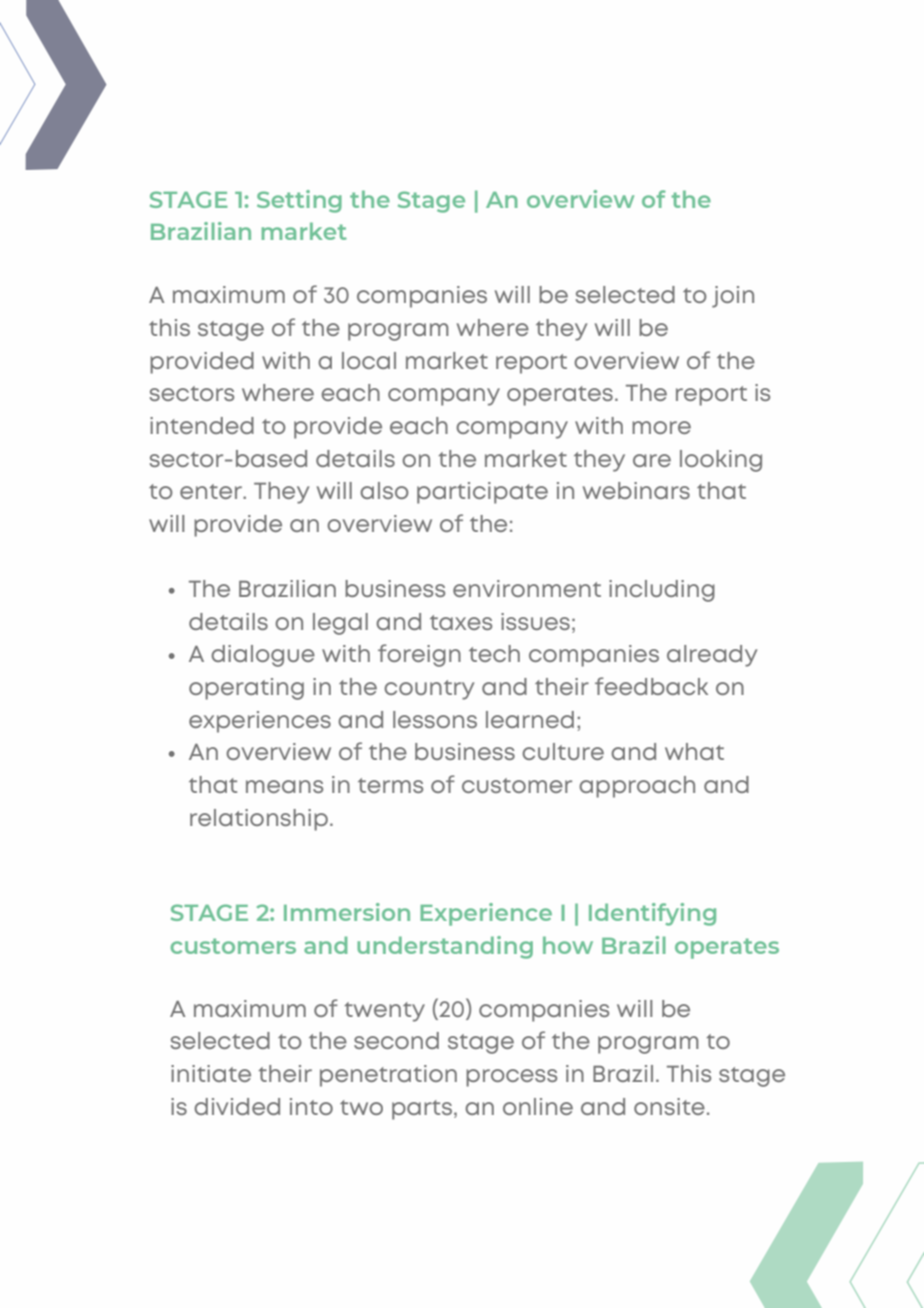 The image size is (924, 1308). What do you see at coordinates (369, 360) in the page?
I see `local` at bounding box center [369, 360].
